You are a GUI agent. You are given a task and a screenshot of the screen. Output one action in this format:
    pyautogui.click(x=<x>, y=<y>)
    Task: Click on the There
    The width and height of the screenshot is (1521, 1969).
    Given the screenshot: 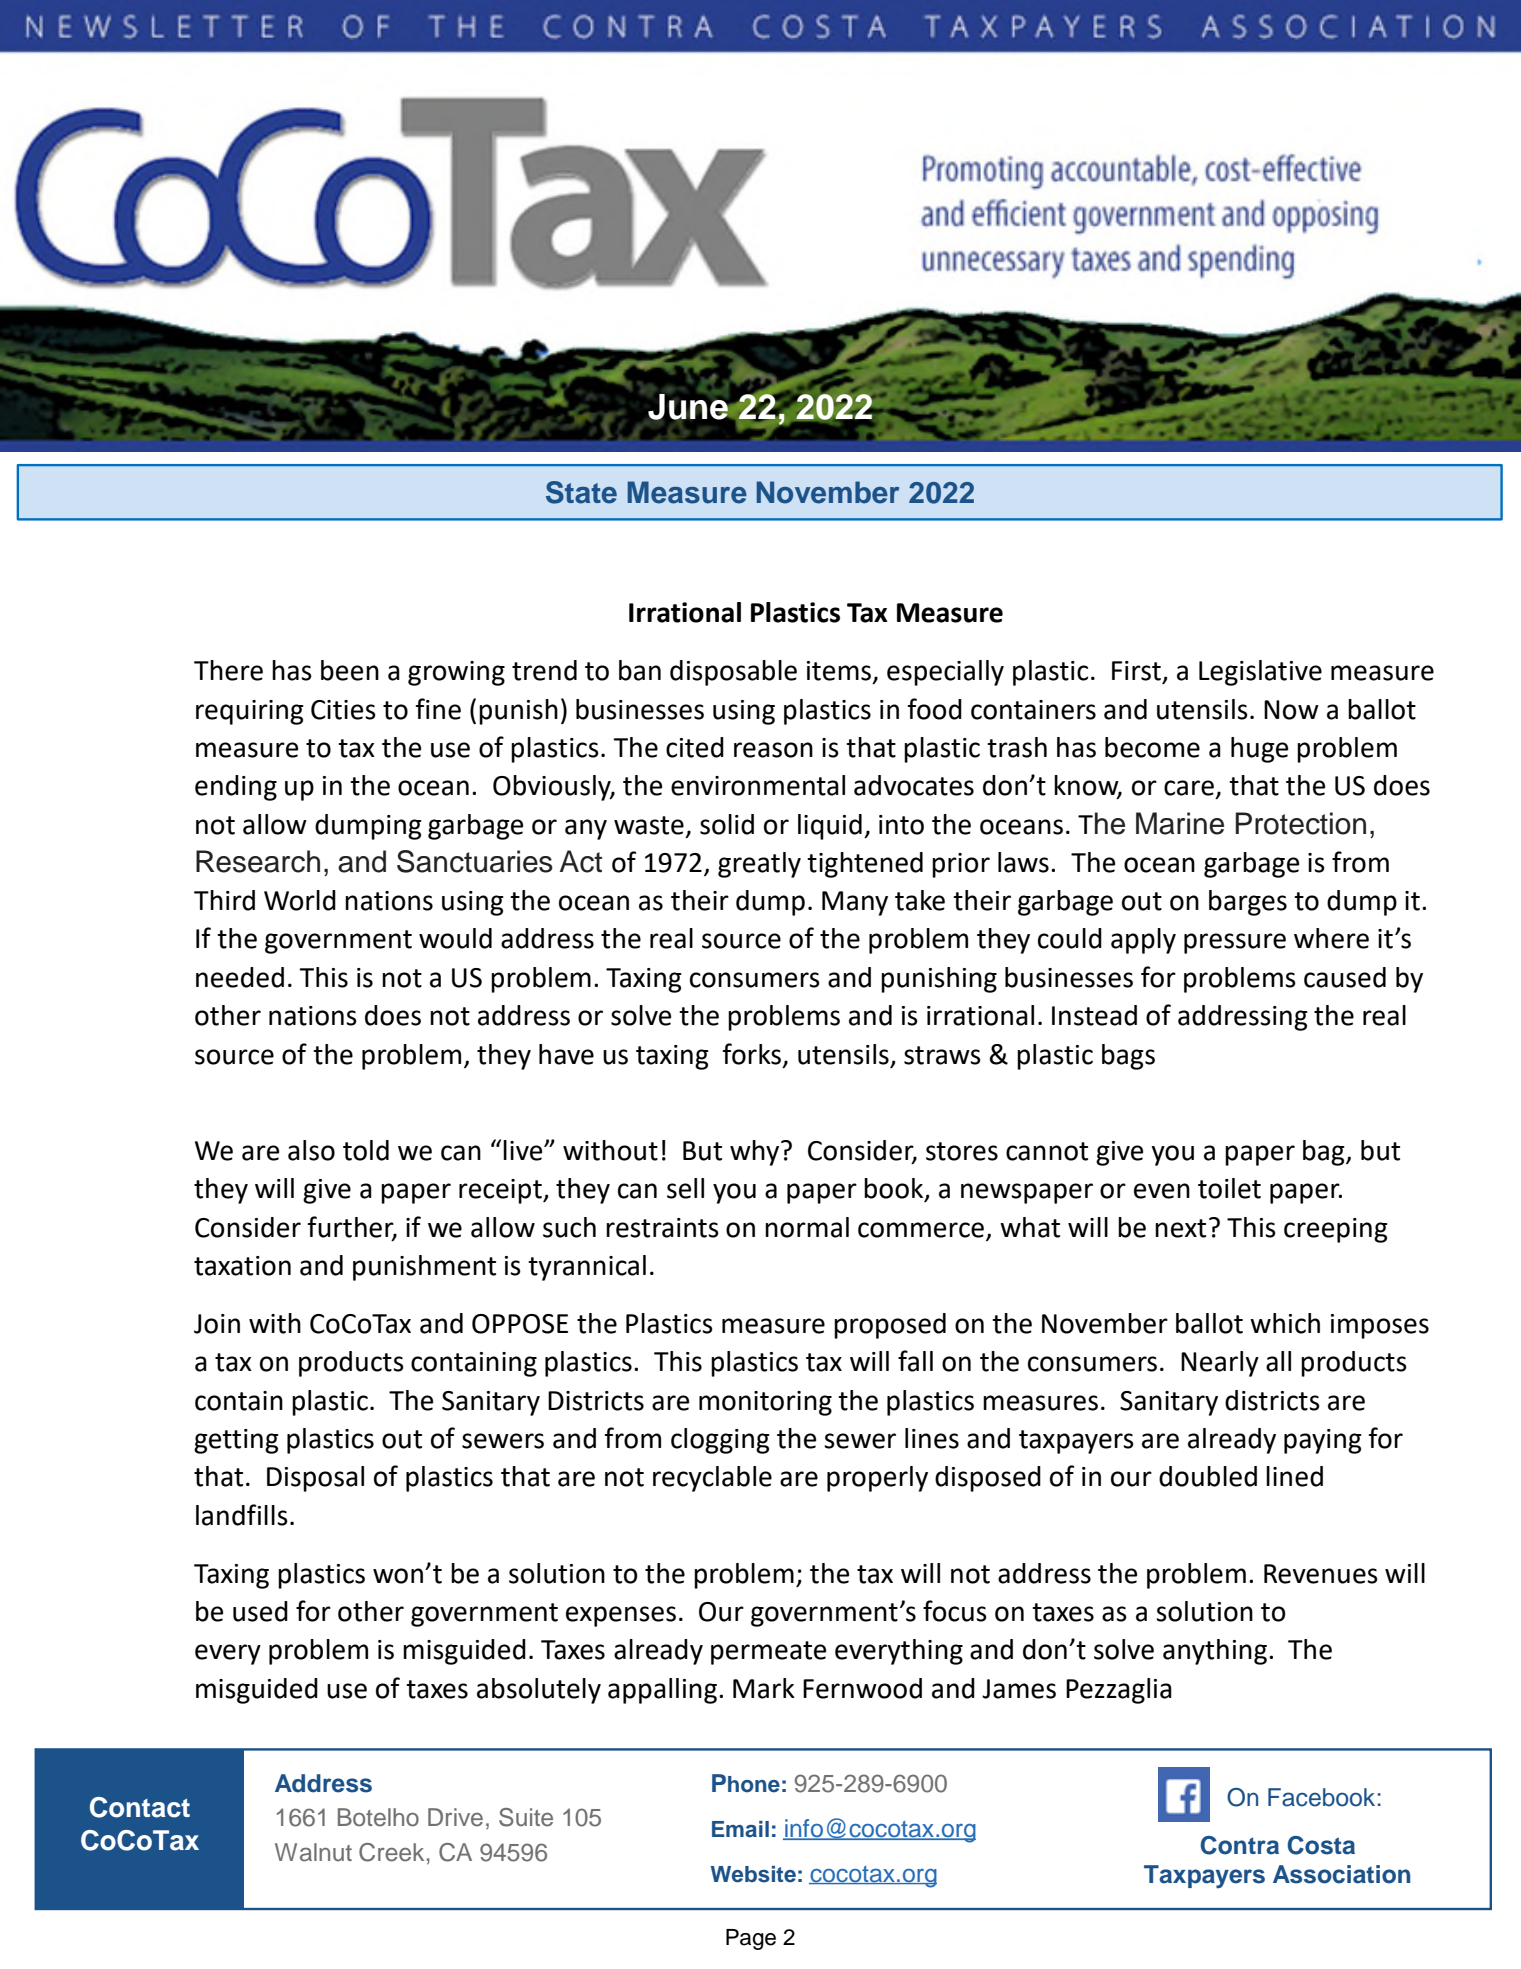 What is the action you would take?
    pyautogui.click(x=228, y=670)
